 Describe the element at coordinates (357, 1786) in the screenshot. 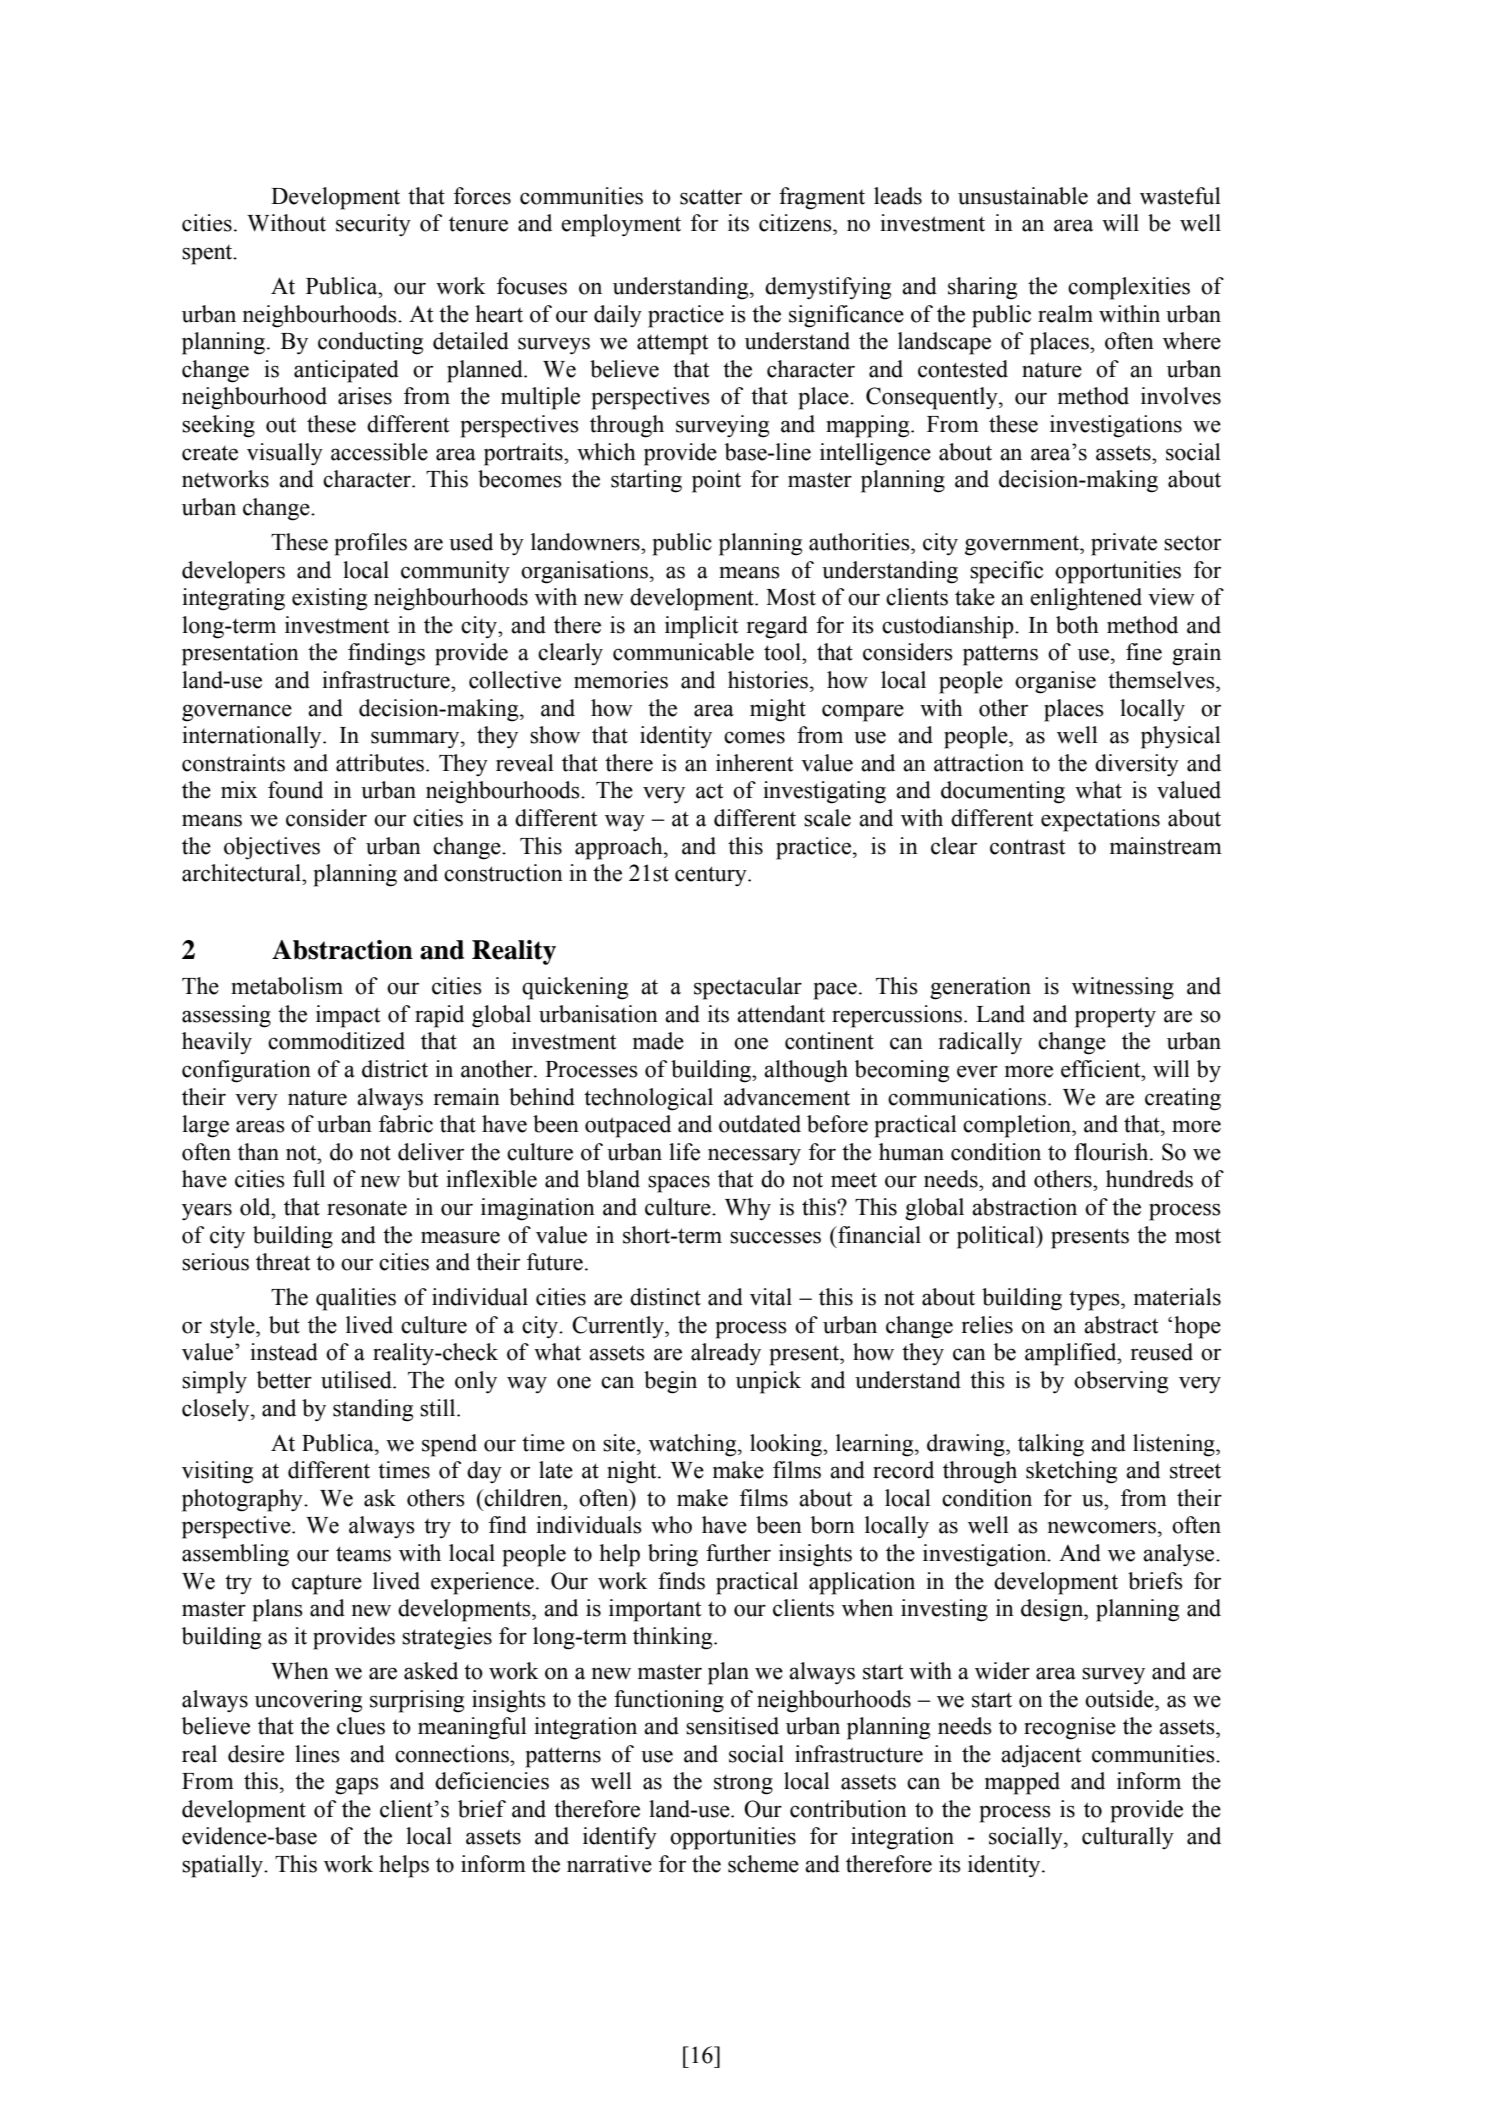

I see `gaps` at that location.
